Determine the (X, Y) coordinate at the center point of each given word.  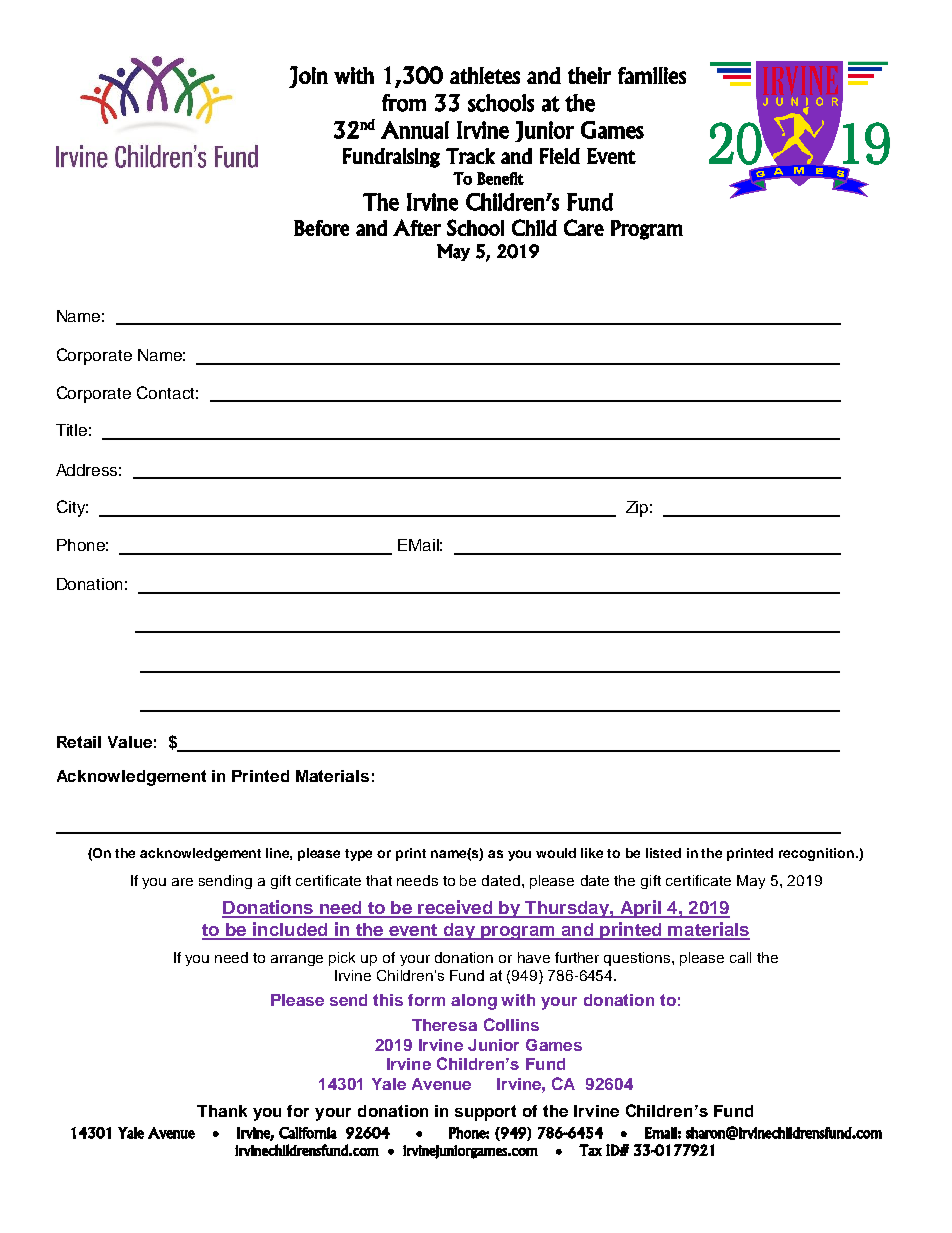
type (358, 855)
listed (663, 853)
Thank (222, 1111)
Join (308, 77)
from (404, 103)
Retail (79, 742)
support (485, 1113)
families (652, 75)
